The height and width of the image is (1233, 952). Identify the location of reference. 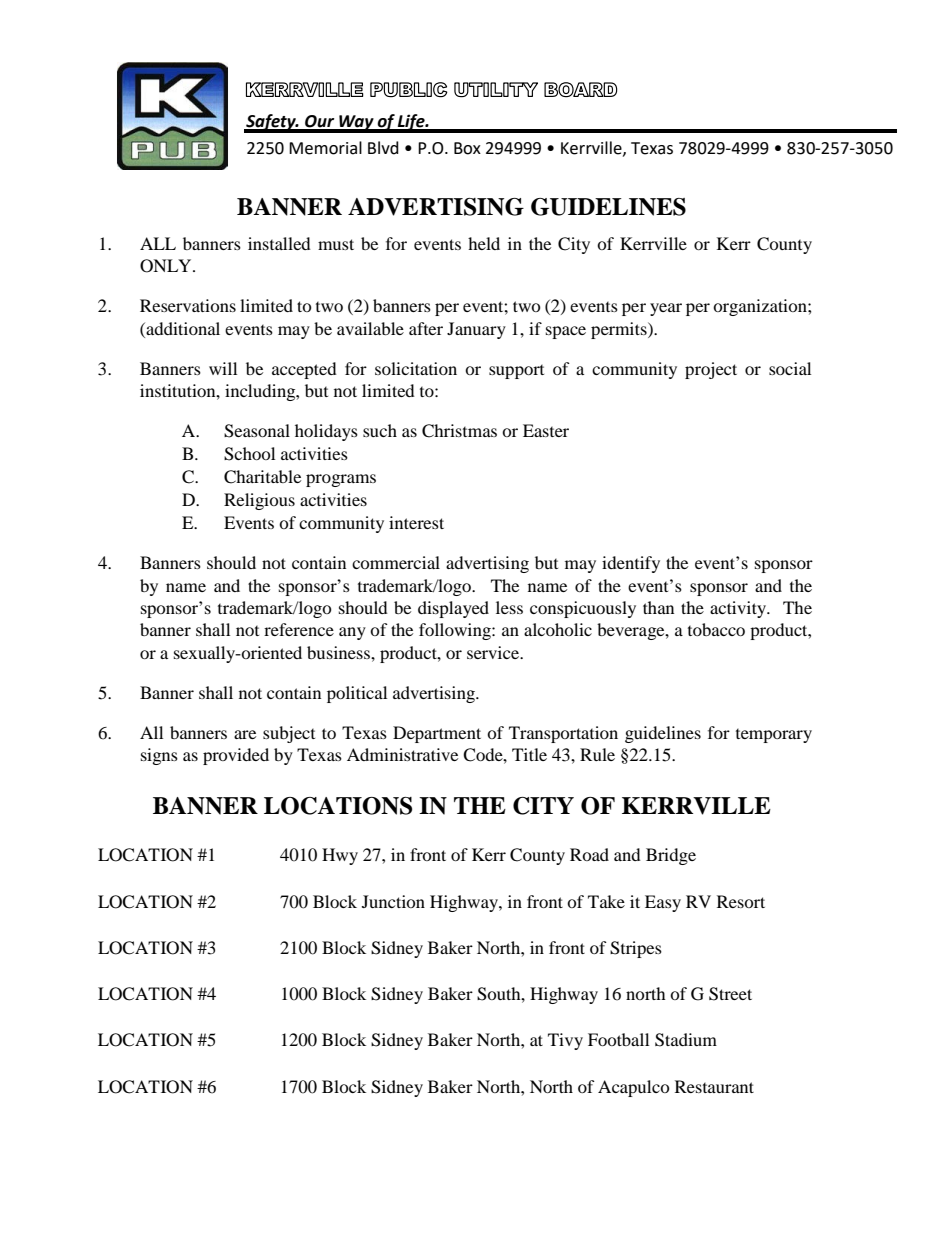
(299, 629).
